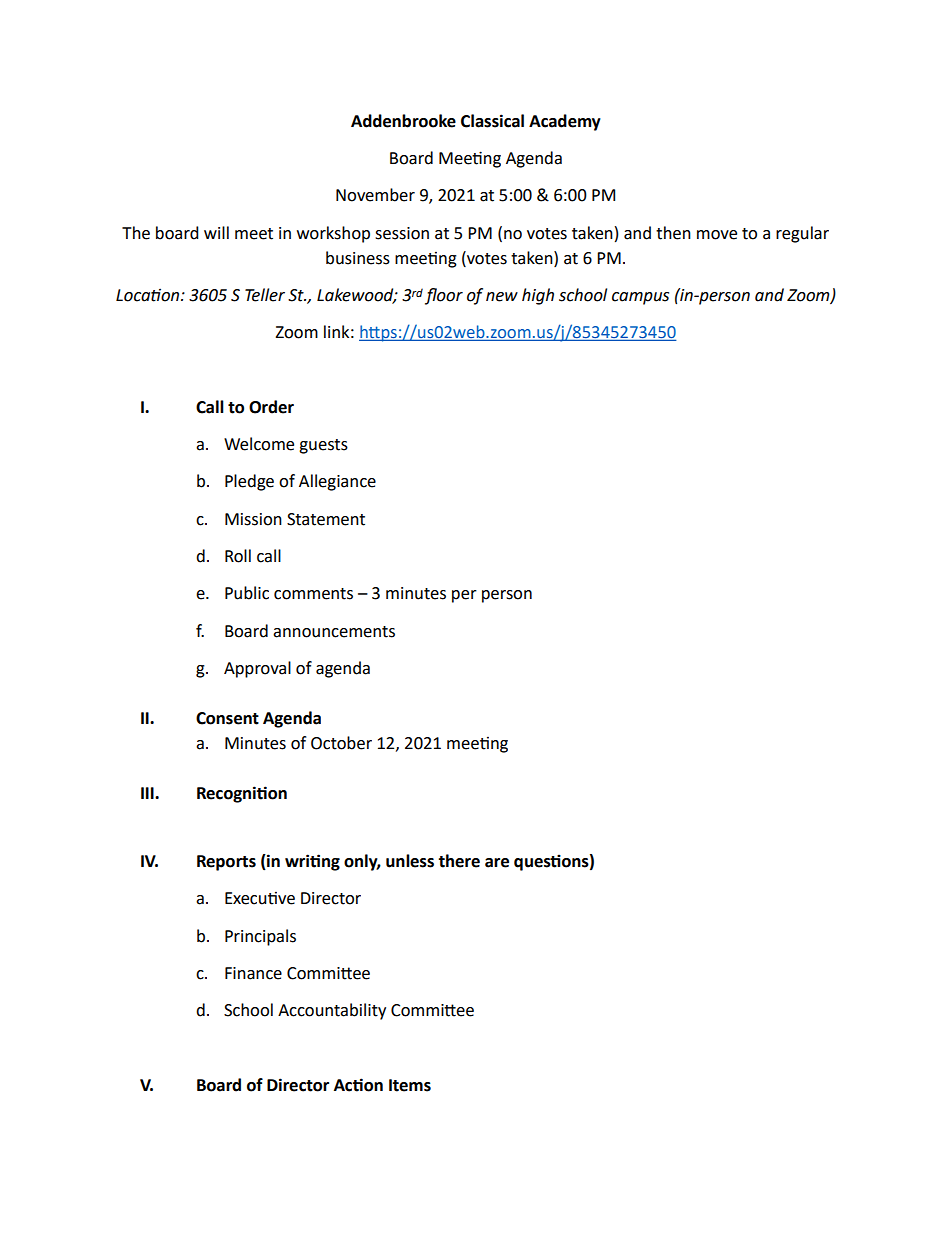 The width and height of the screenshot is (952, 1233). I want to click on Public, so click(247, 593).
